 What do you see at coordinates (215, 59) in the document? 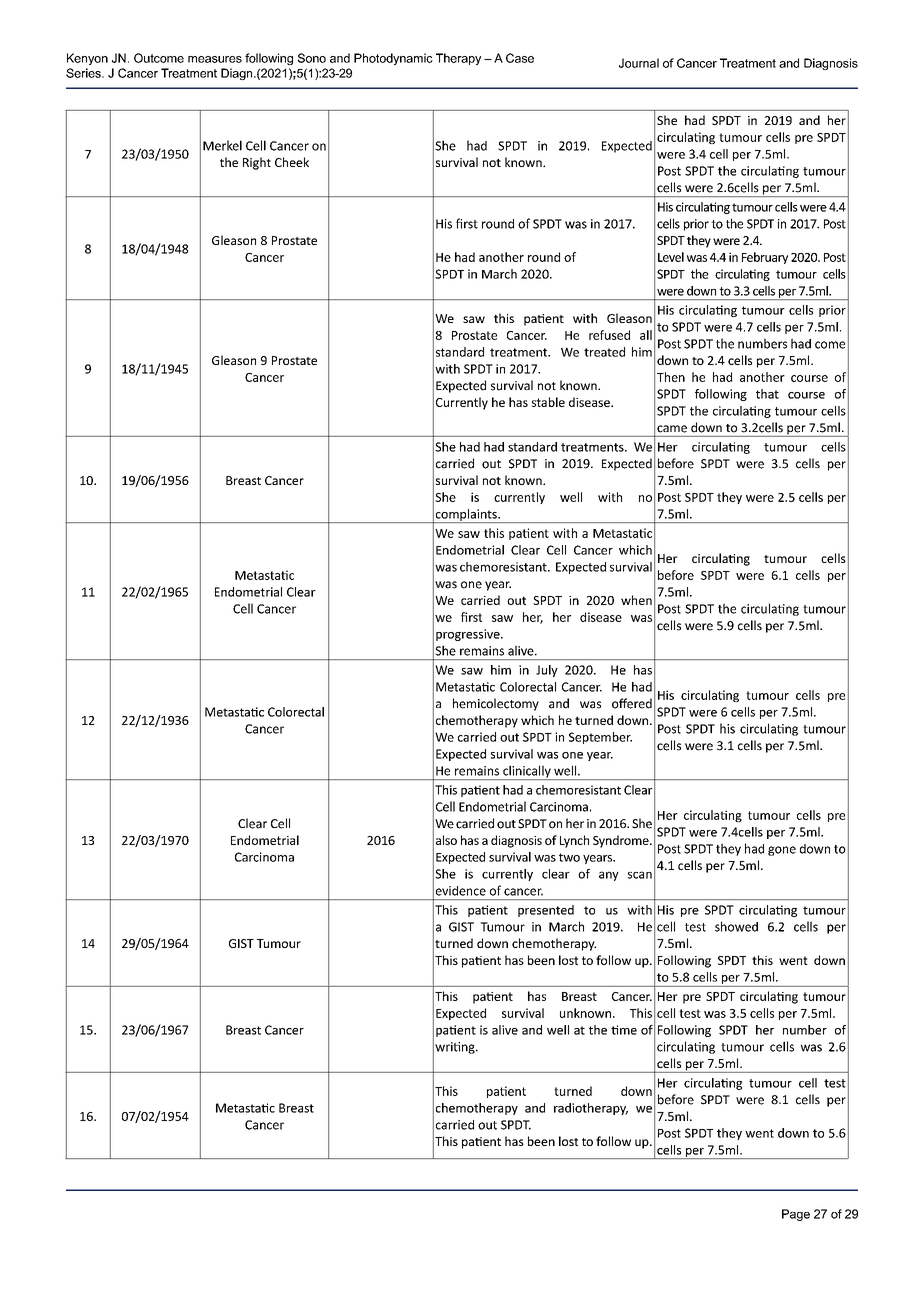
I see `measures` at bounding box center [215, 59].
